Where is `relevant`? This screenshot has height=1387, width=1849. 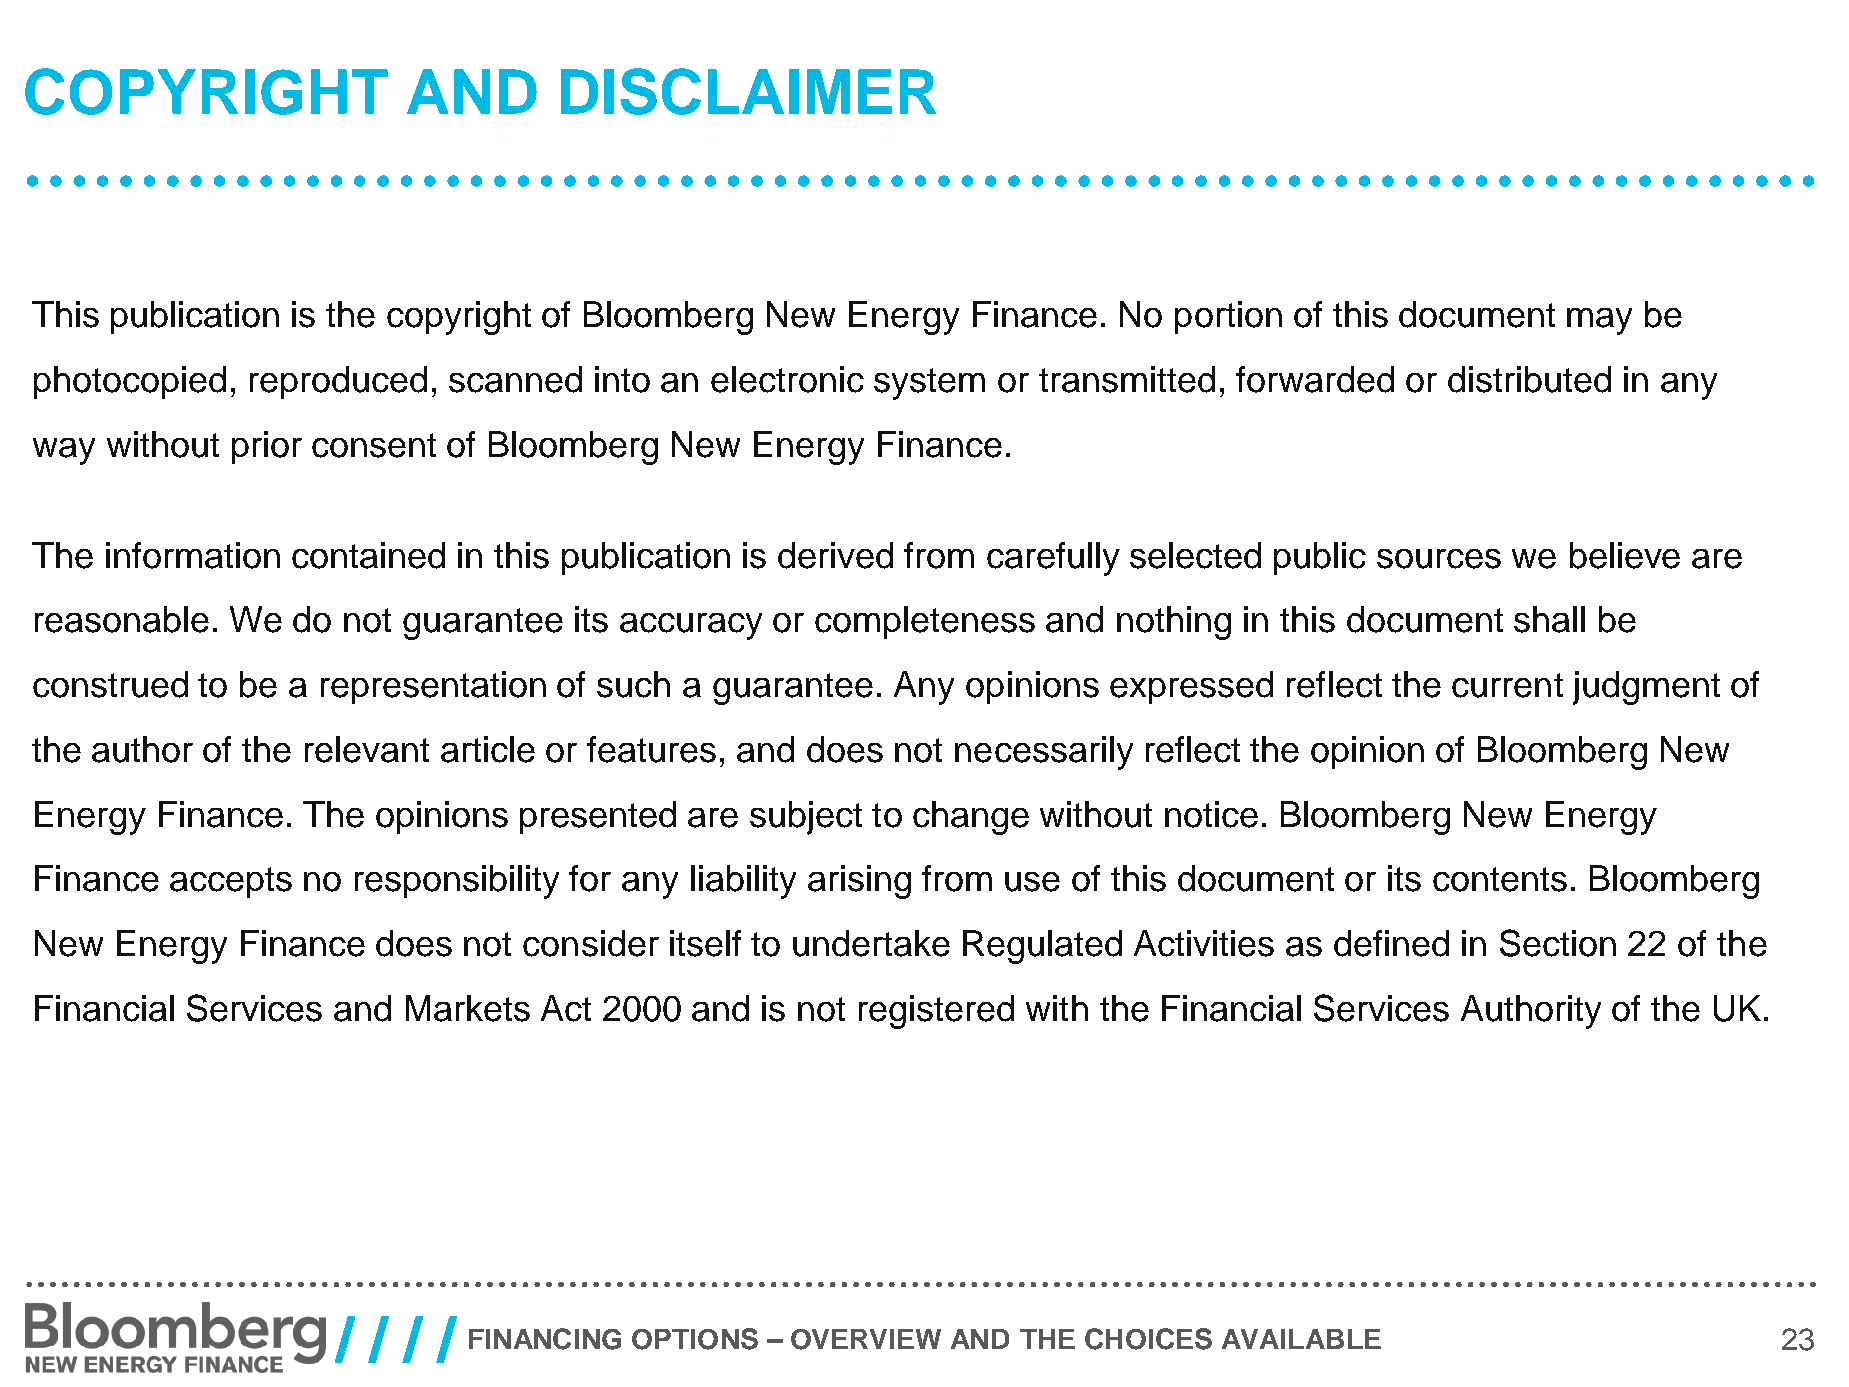
relevant is located at coordinates (367, 749).
